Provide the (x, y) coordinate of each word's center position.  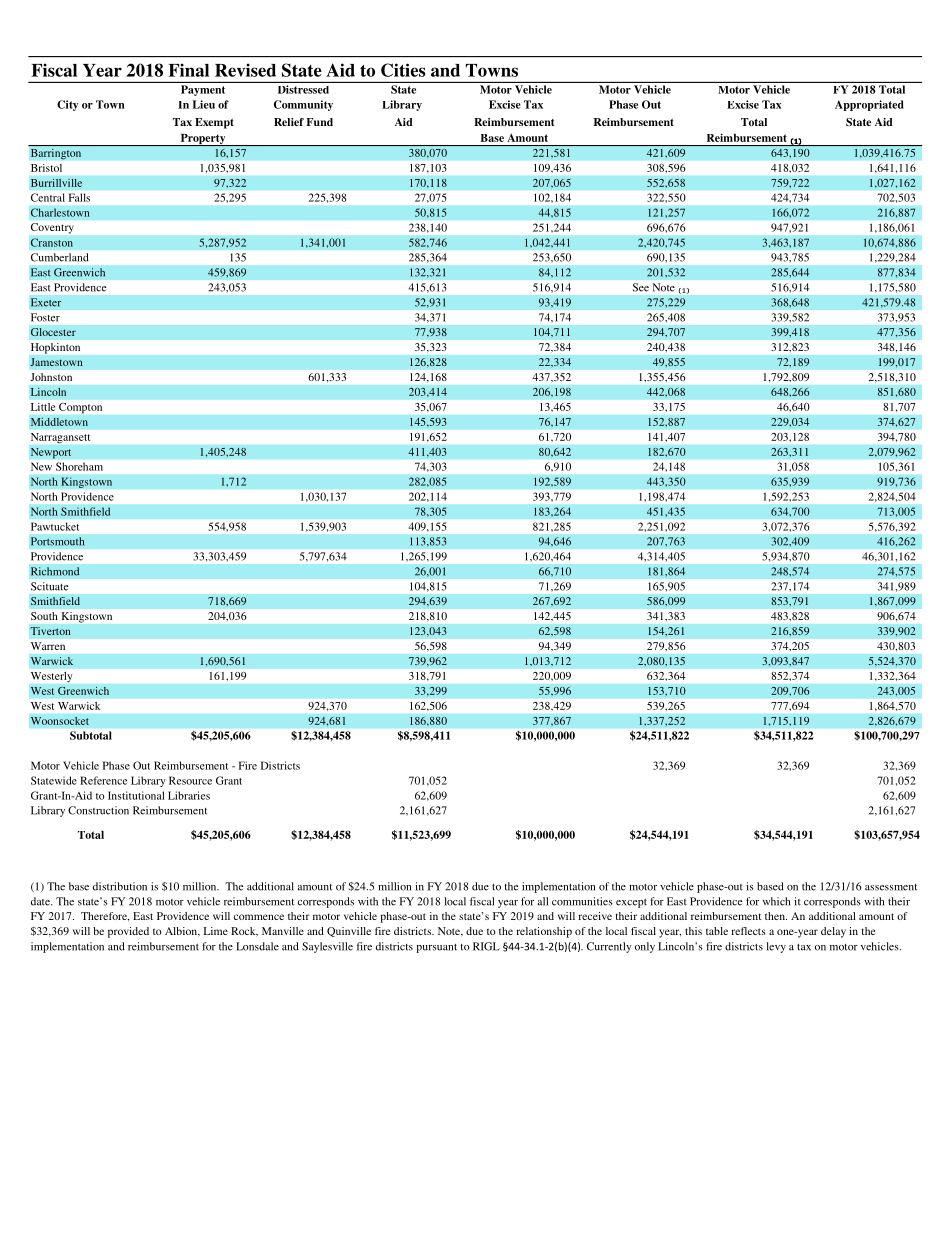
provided (128, 932)
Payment (203, 90)
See (641, 287)
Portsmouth (58, 541)
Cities (403, 70)
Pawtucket (55, 526)
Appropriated (869, 105)
